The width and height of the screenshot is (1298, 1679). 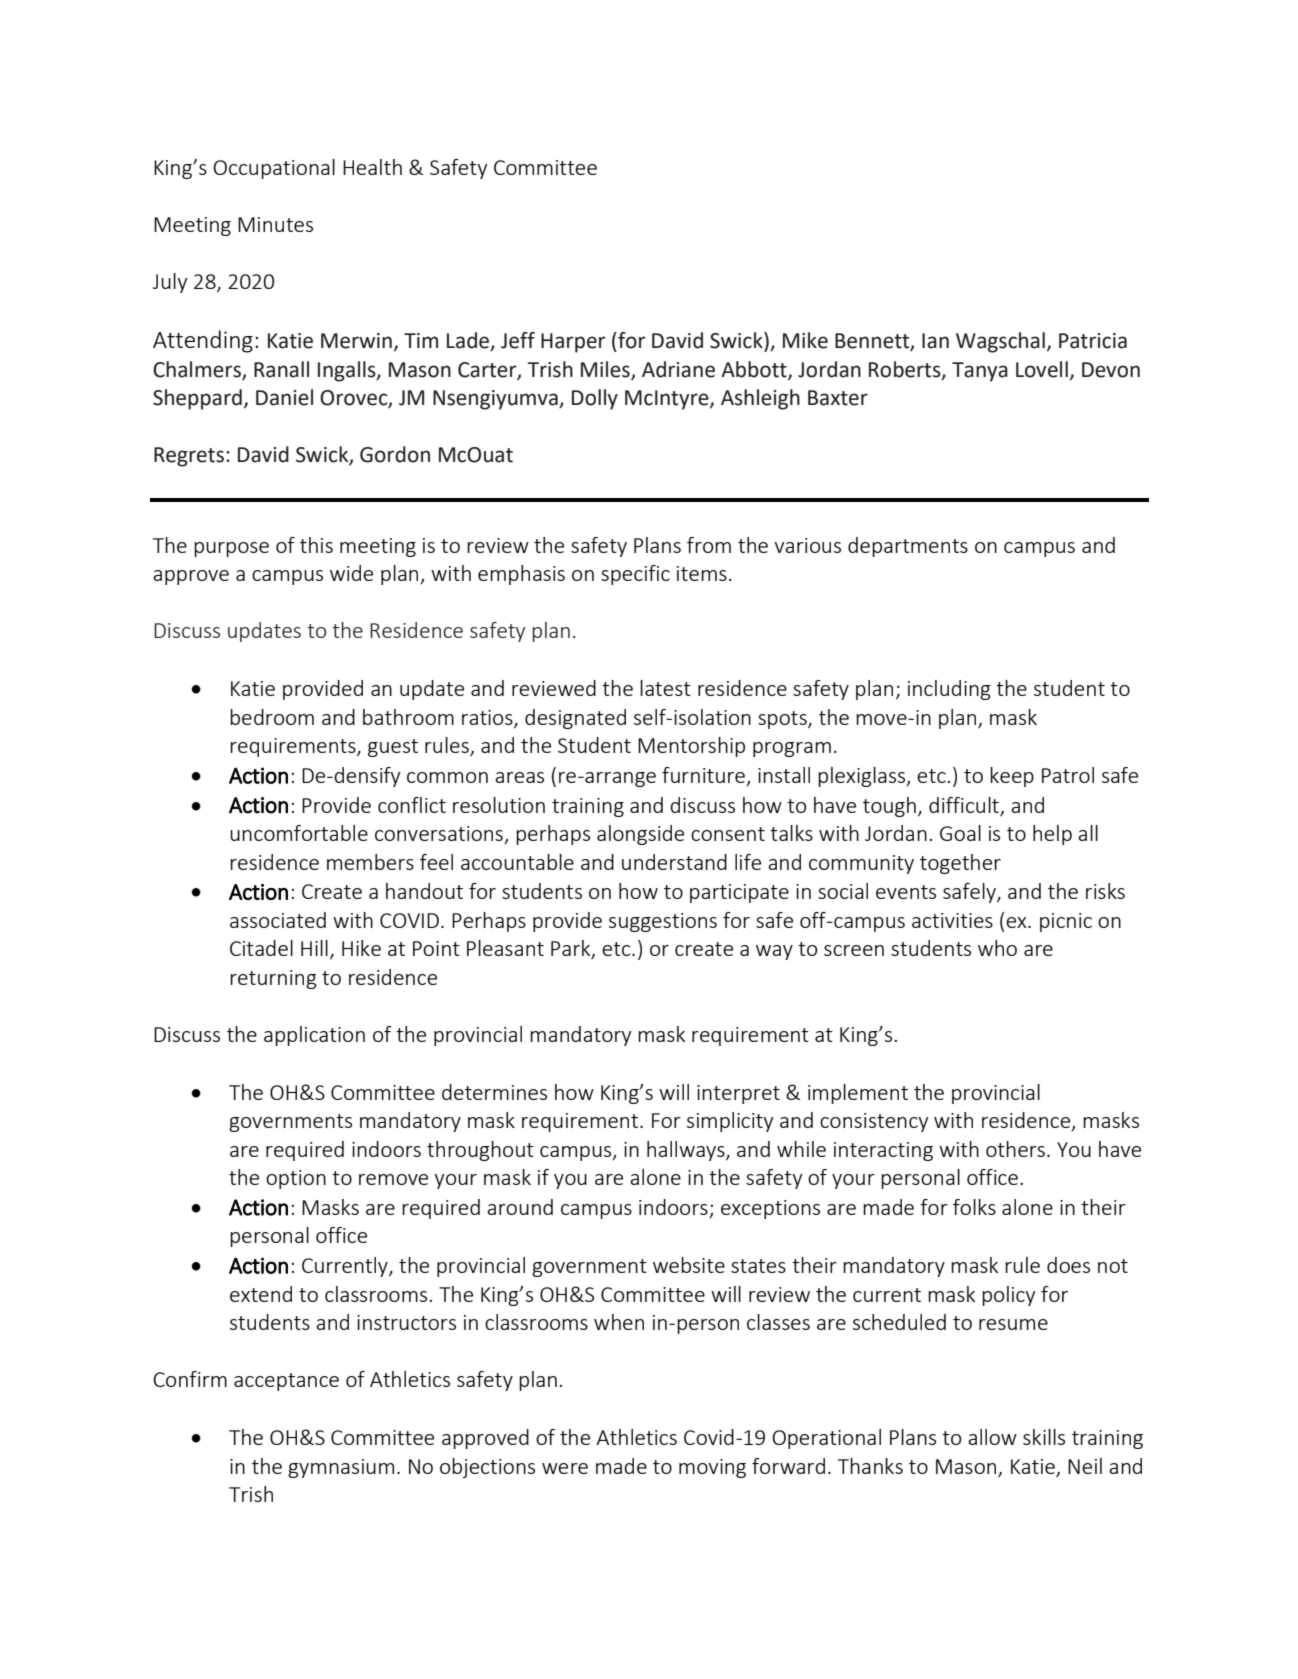 I want to click on Harper, so click(x=573, y=343).
